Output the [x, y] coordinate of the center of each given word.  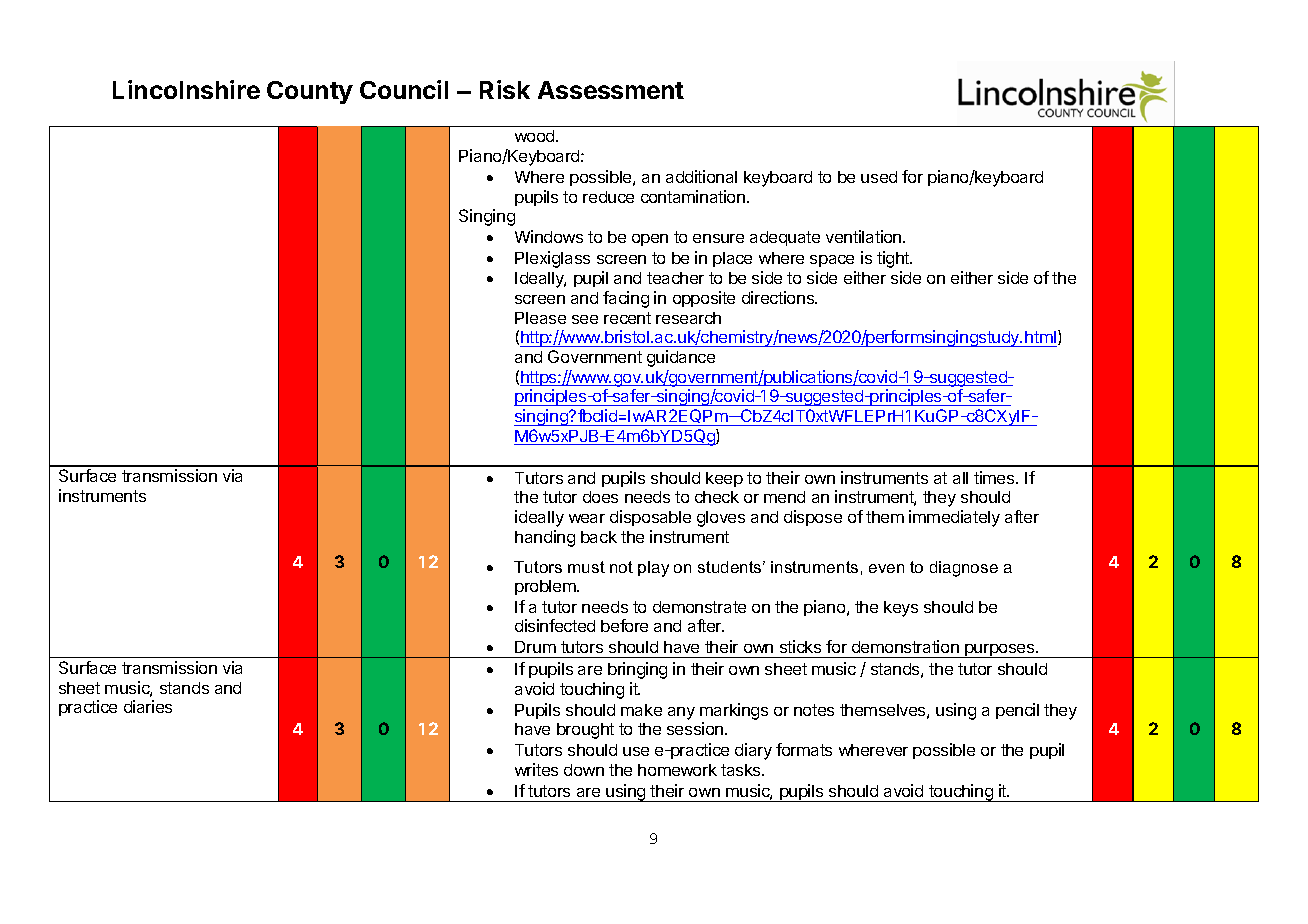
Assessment [611, 90]
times [995, 477]
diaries [148, 706]
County [310, 92]
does [600, 497]
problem [546, 587]
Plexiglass [552, 259]
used [879, 177]
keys [901, 609]
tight [894, 259]
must [586, 567]
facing [626, 299]
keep [724, 479]
